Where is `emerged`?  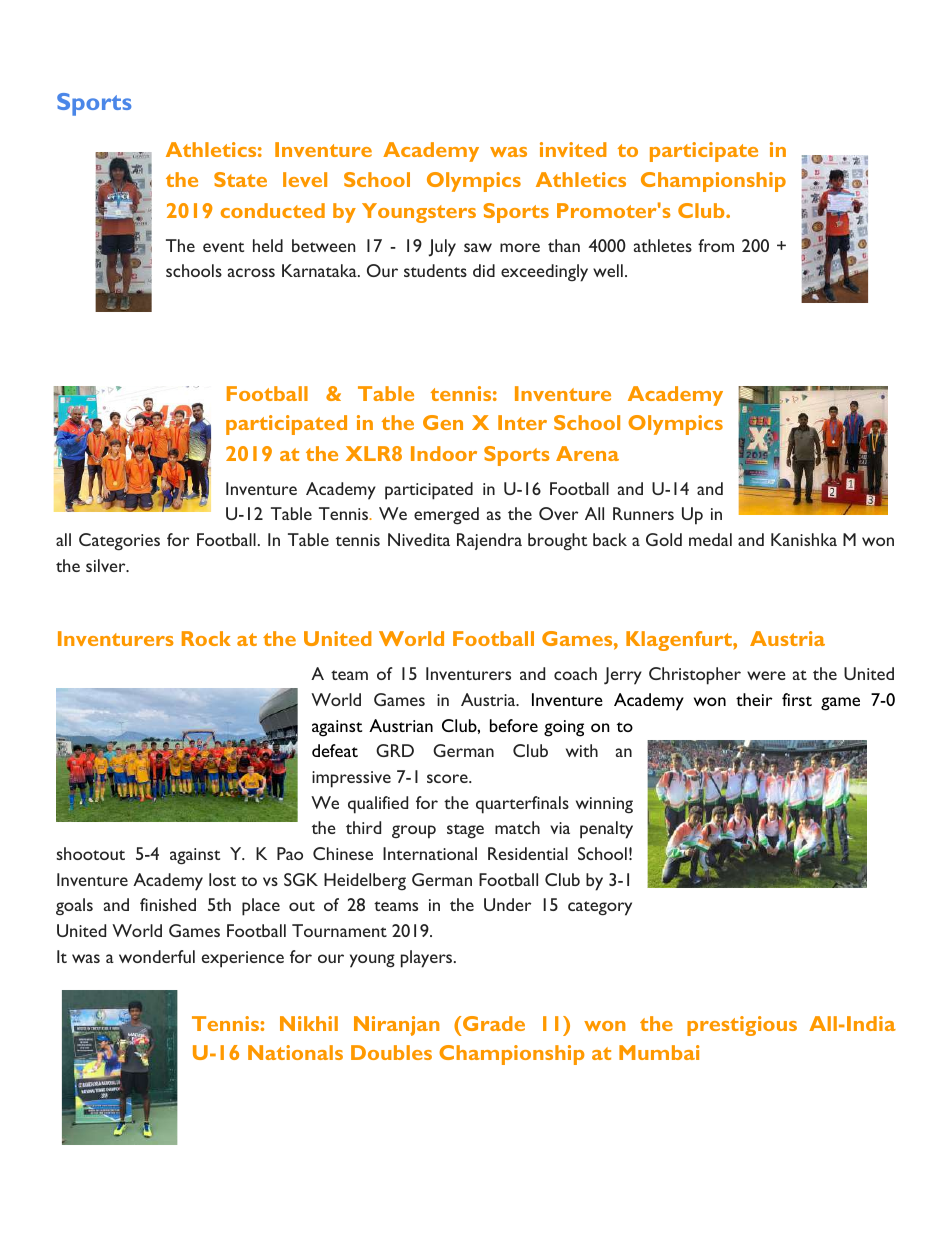 emerged is located at coordinates (446, 516).
